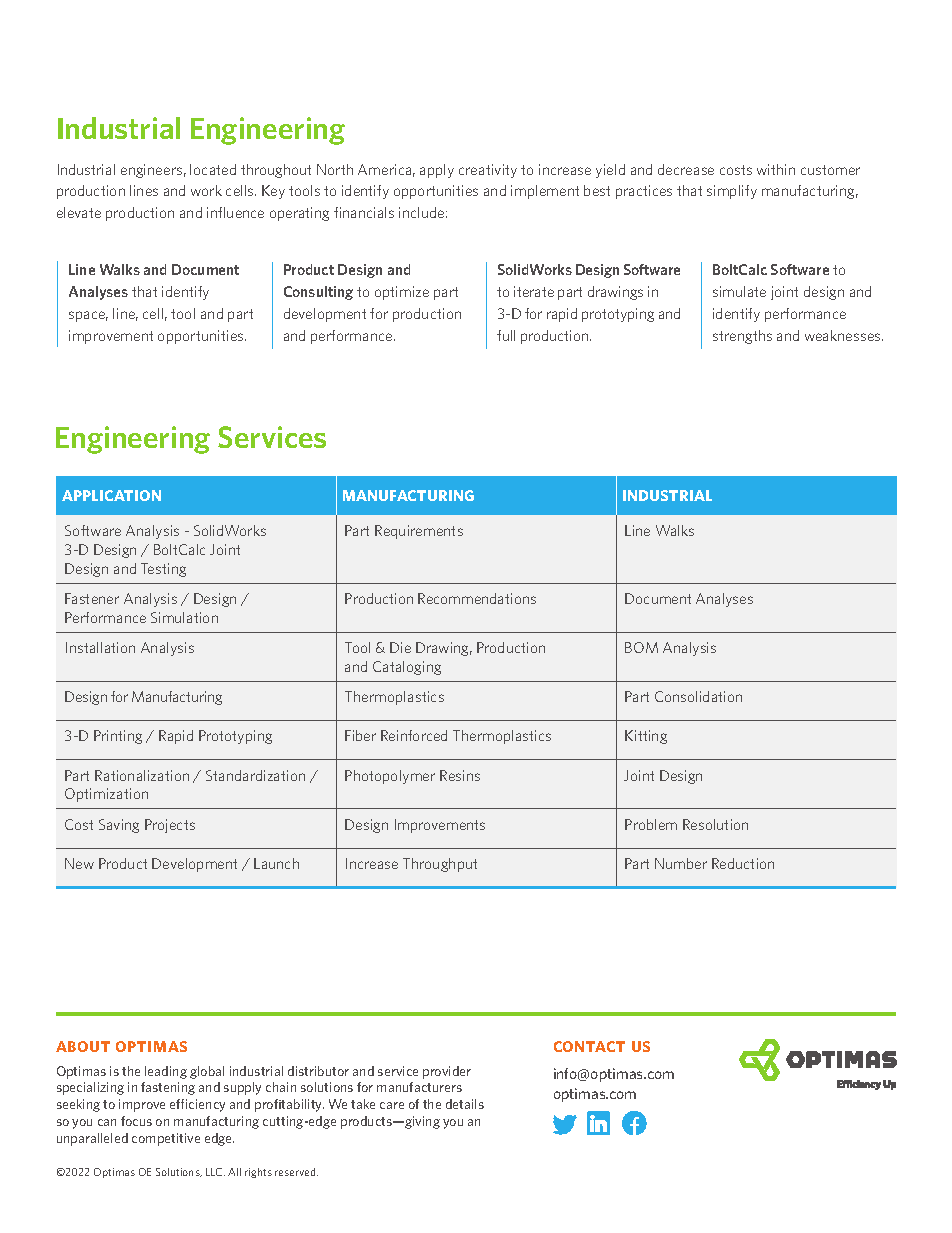 Image resolution: width=952 pixels, height=1233 pixels. I want to click on located, so click(213, 169).
